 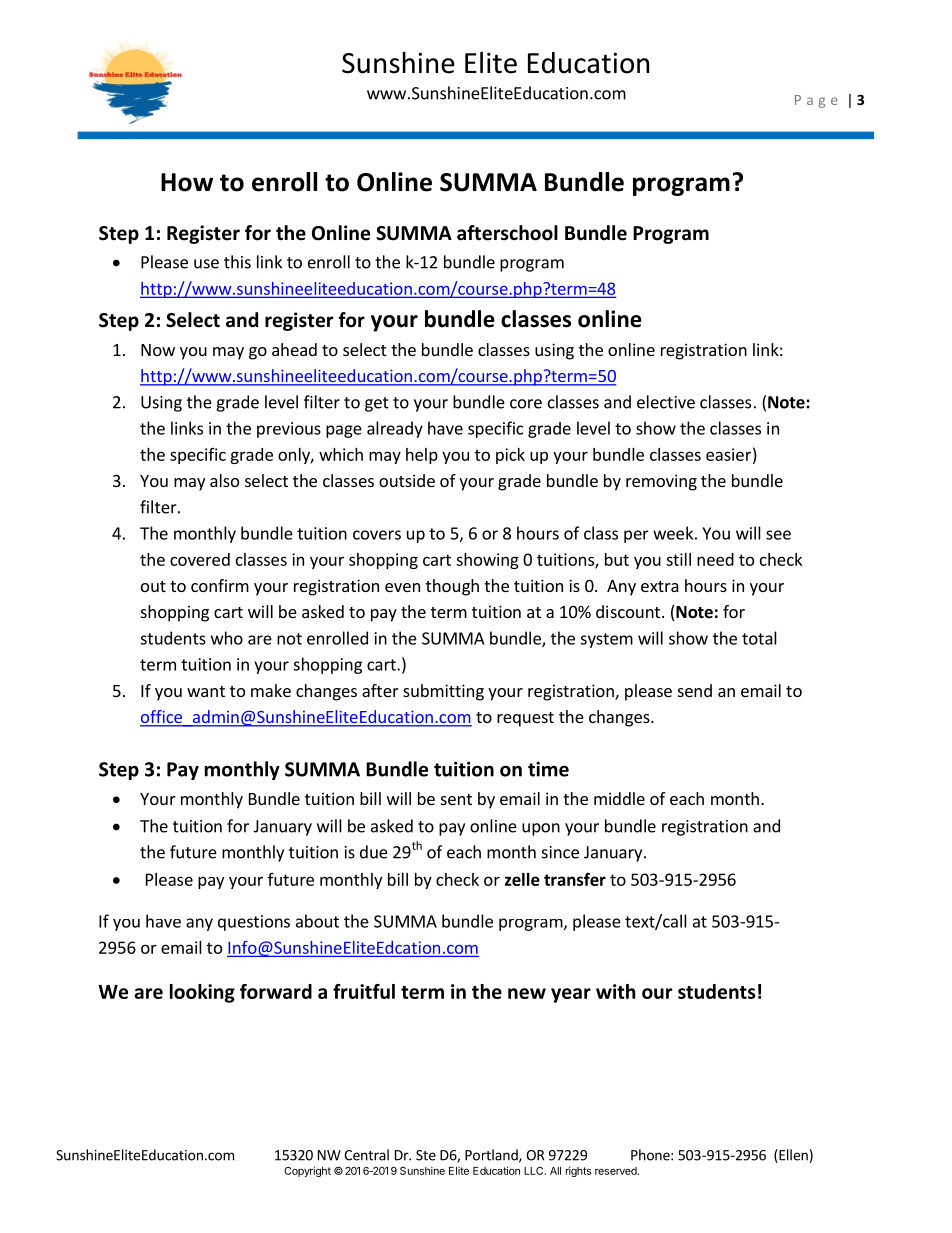 What do you see at coordinates (510, 456) in the document?
I see `pick` at bounding box center [510, 456].
